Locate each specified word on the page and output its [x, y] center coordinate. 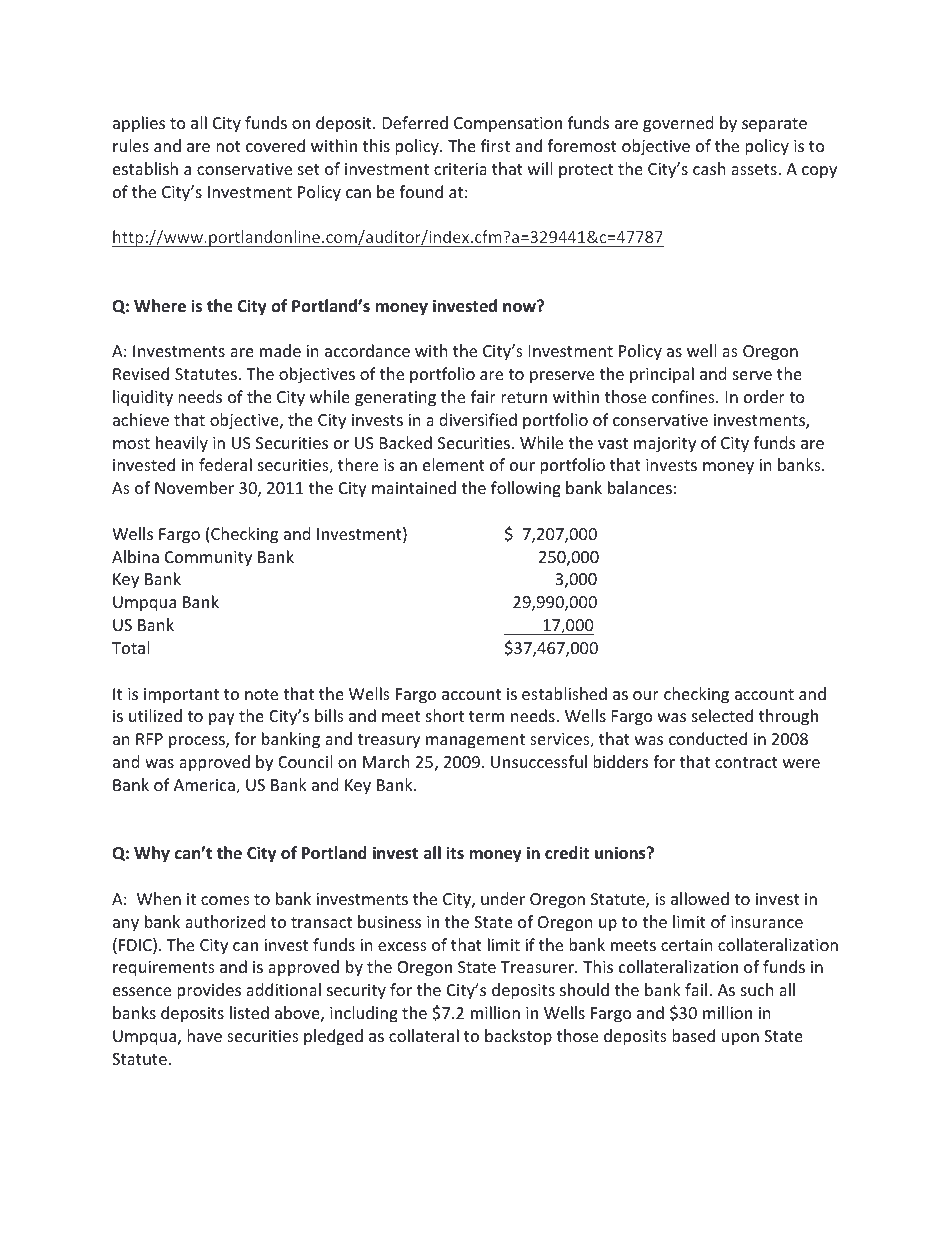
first [495, 145]
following [526, 489]
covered [275, 145]
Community [208, 559]
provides [209, 991]
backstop [518, 1037]
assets [755, 169]
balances [640, 487]
